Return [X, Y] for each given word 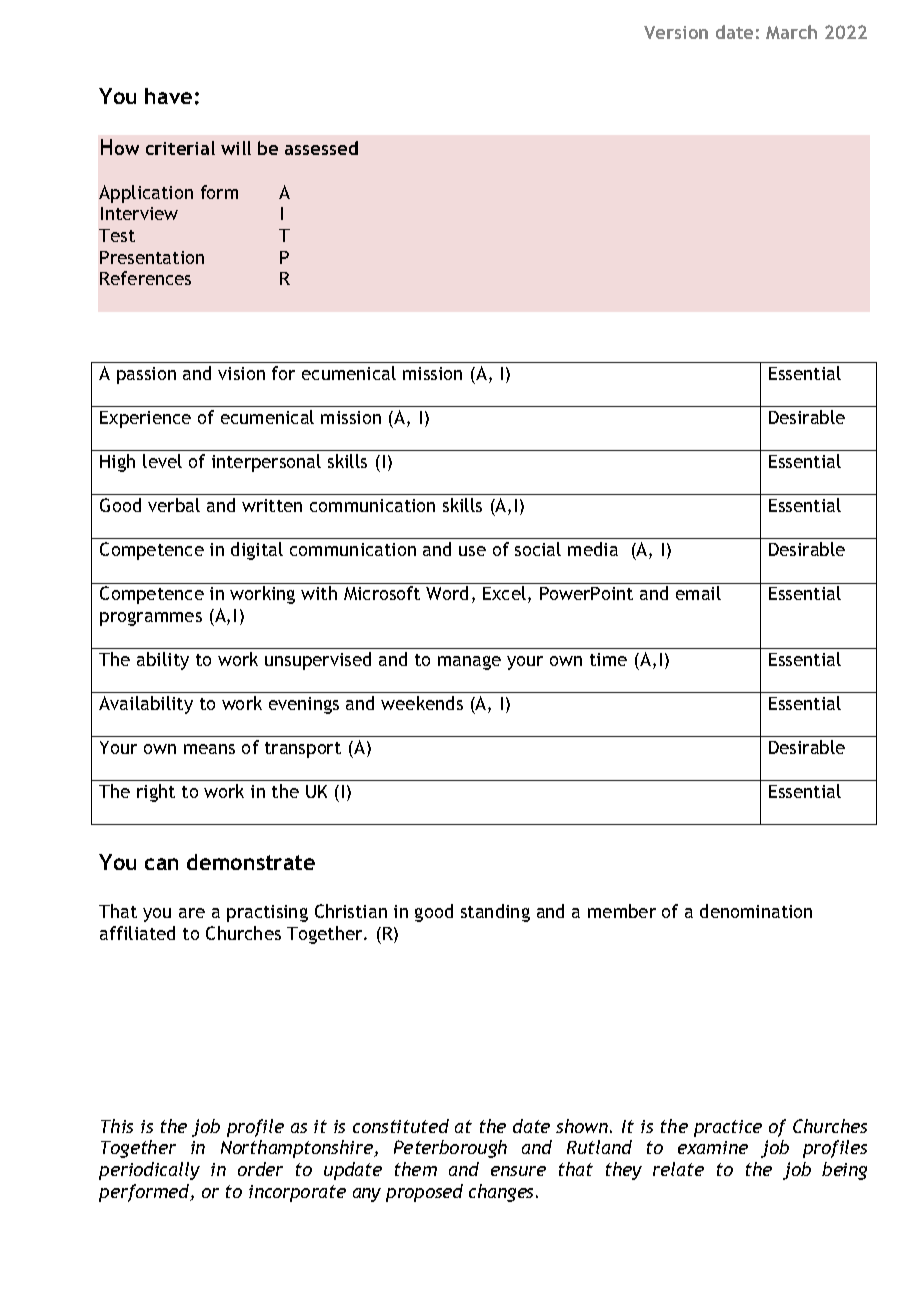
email [698, 593]
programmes [151, 619]
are [192, 913]
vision [241, 373]
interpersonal [266, 463]
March [791, 32]
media [593, 549]
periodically [149, 1171]
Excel [504, 593]
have [168, 96]
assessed [321, 148]
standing [495, 913]
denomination [756, 911]
